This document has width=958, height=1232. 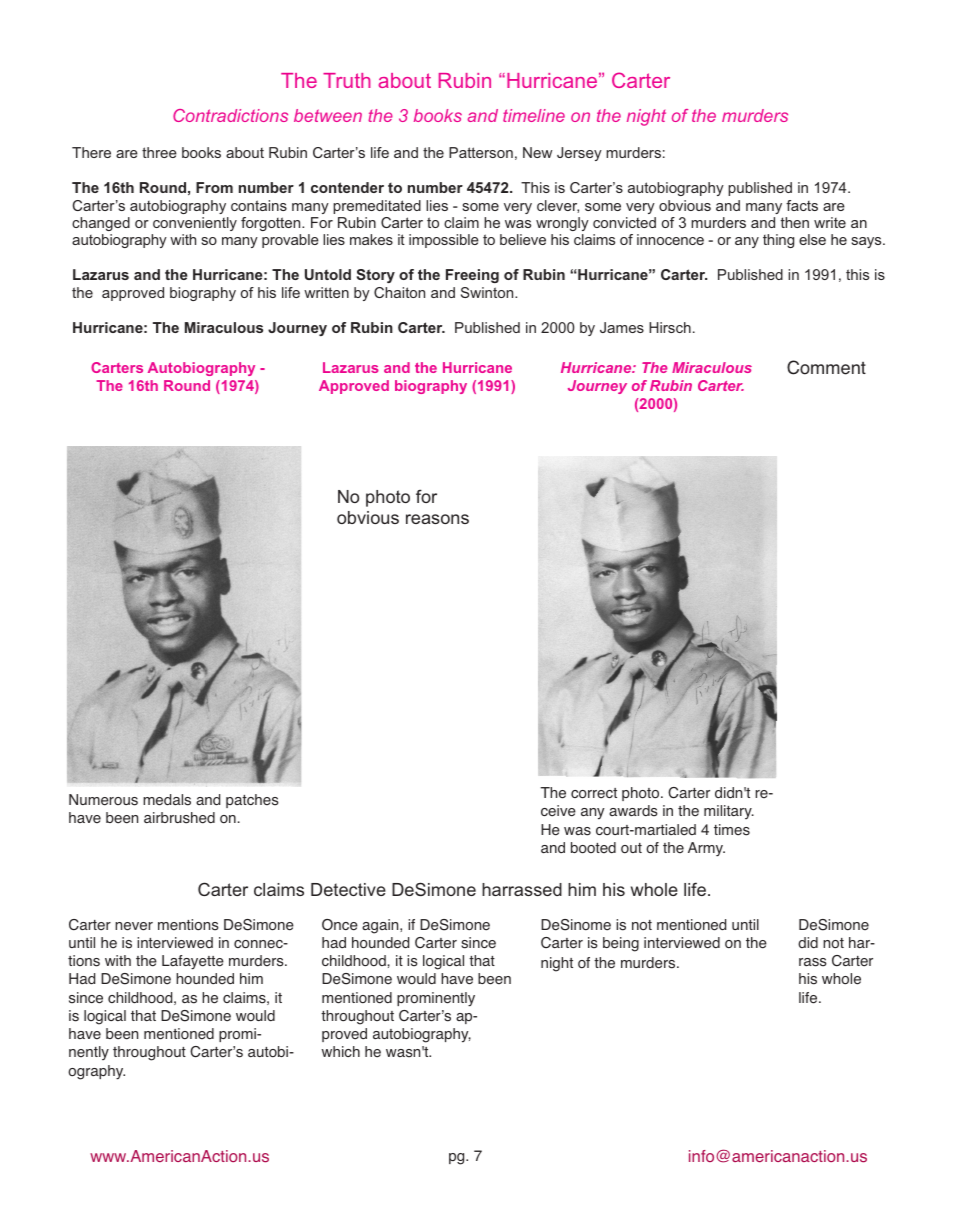 I want to click on timeline, so click(x=534, y=115).
